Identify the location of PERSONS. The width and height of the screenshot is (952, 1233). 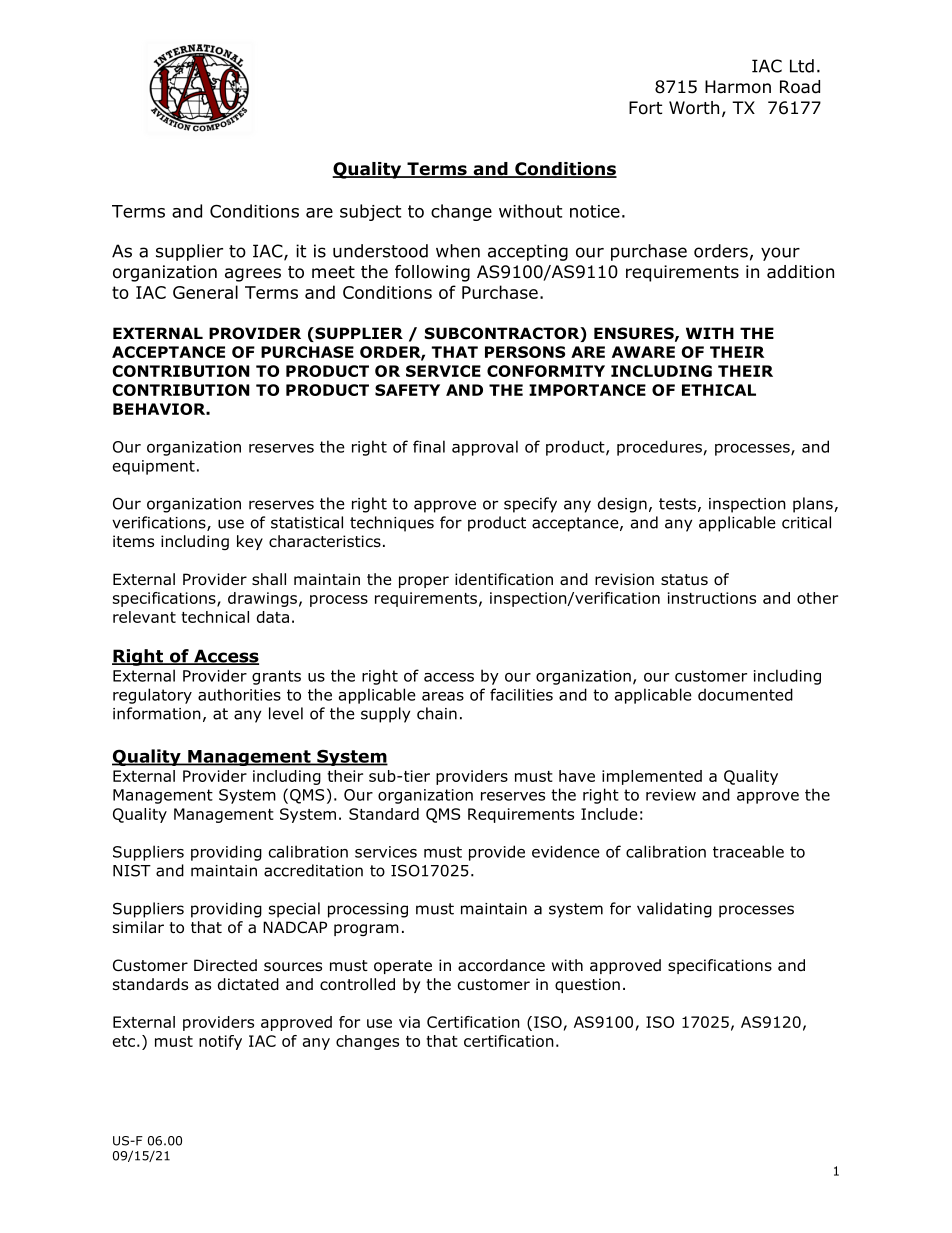
(525, 352).
